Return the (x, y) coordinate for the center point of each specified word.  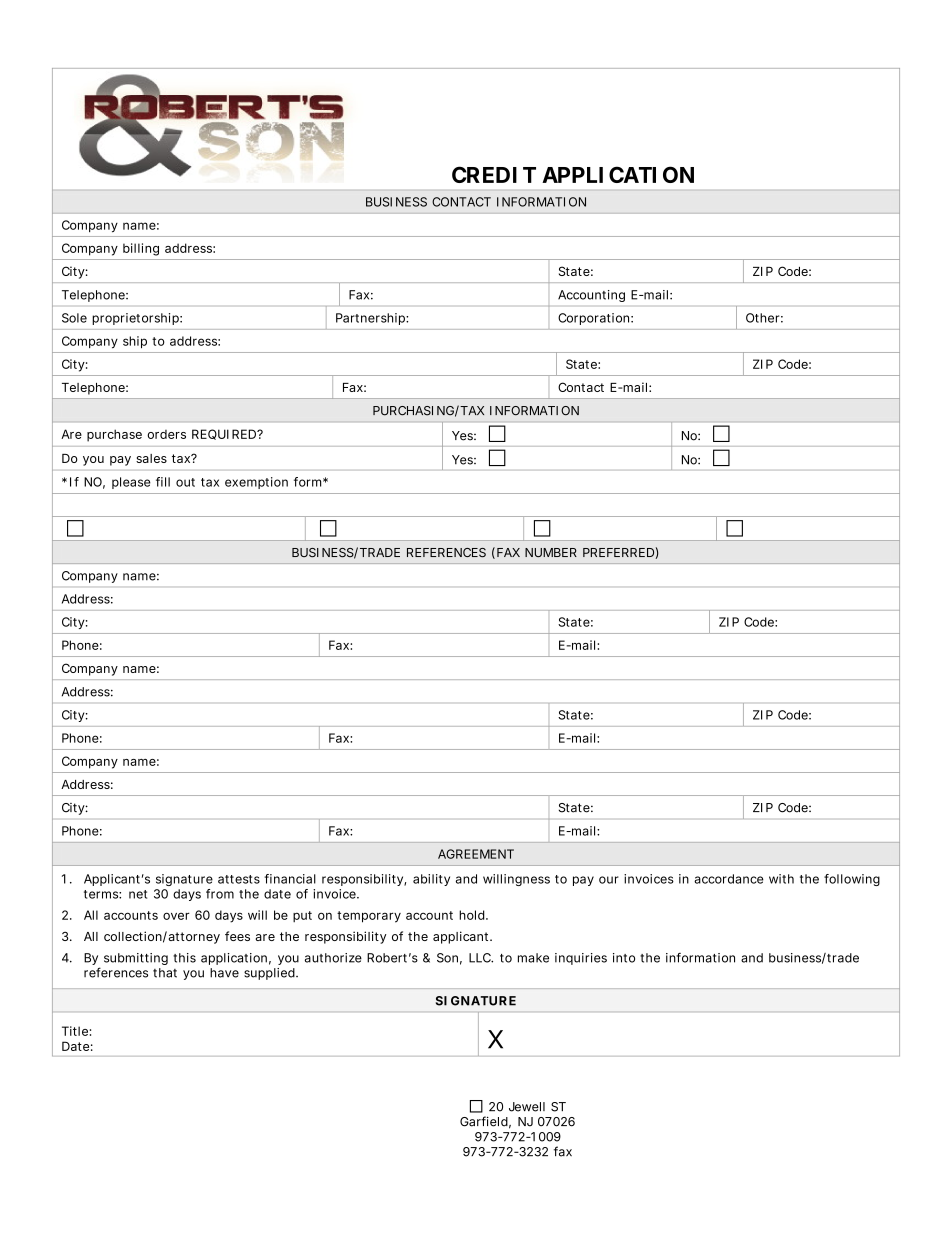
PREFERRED (618, 552)
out (185, 482)
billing (141, 249)
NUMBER (551, 552)
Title (75, 1031)
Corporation (595, 319)
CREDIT (494, 174)
